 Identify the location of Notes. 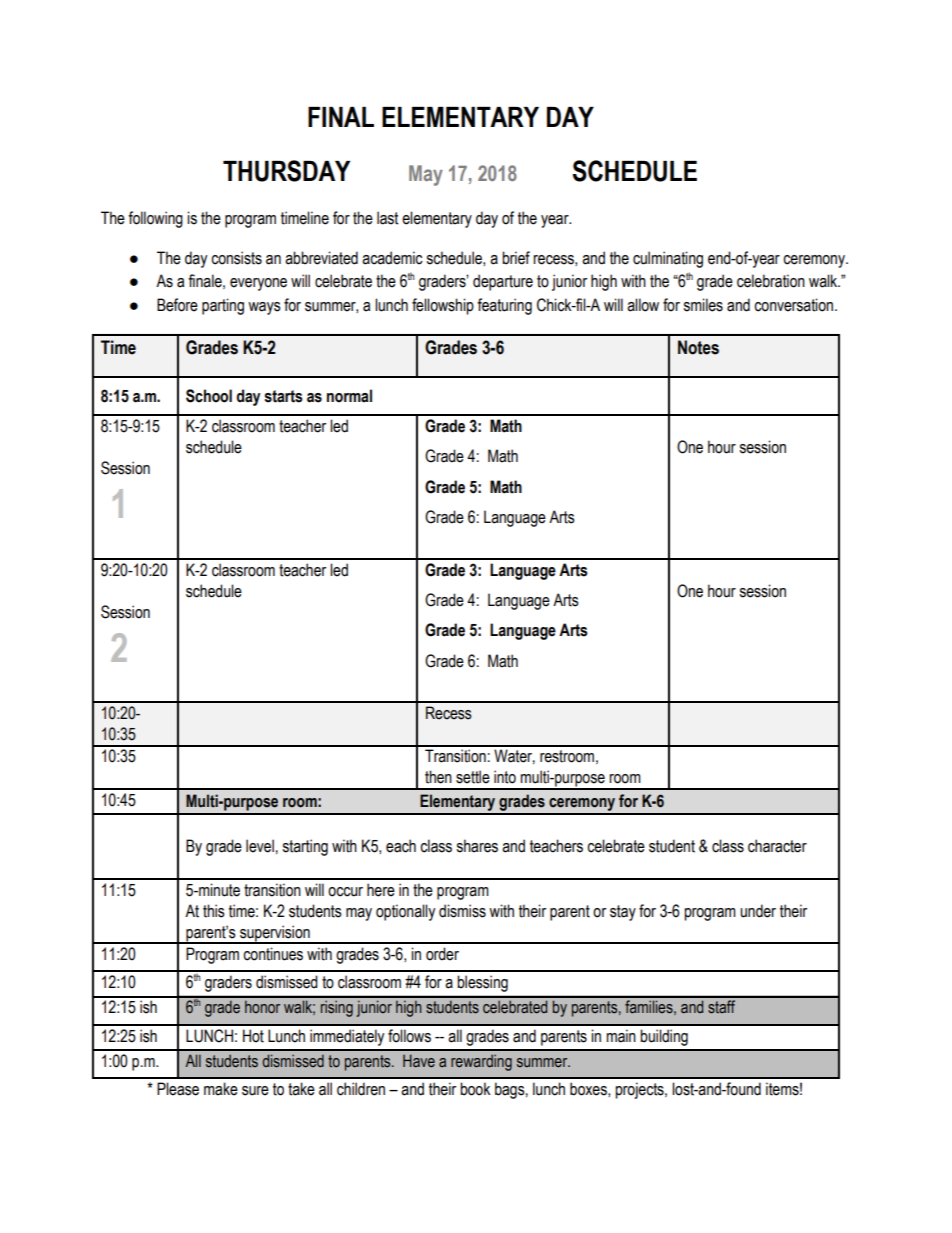
(698, 347).
